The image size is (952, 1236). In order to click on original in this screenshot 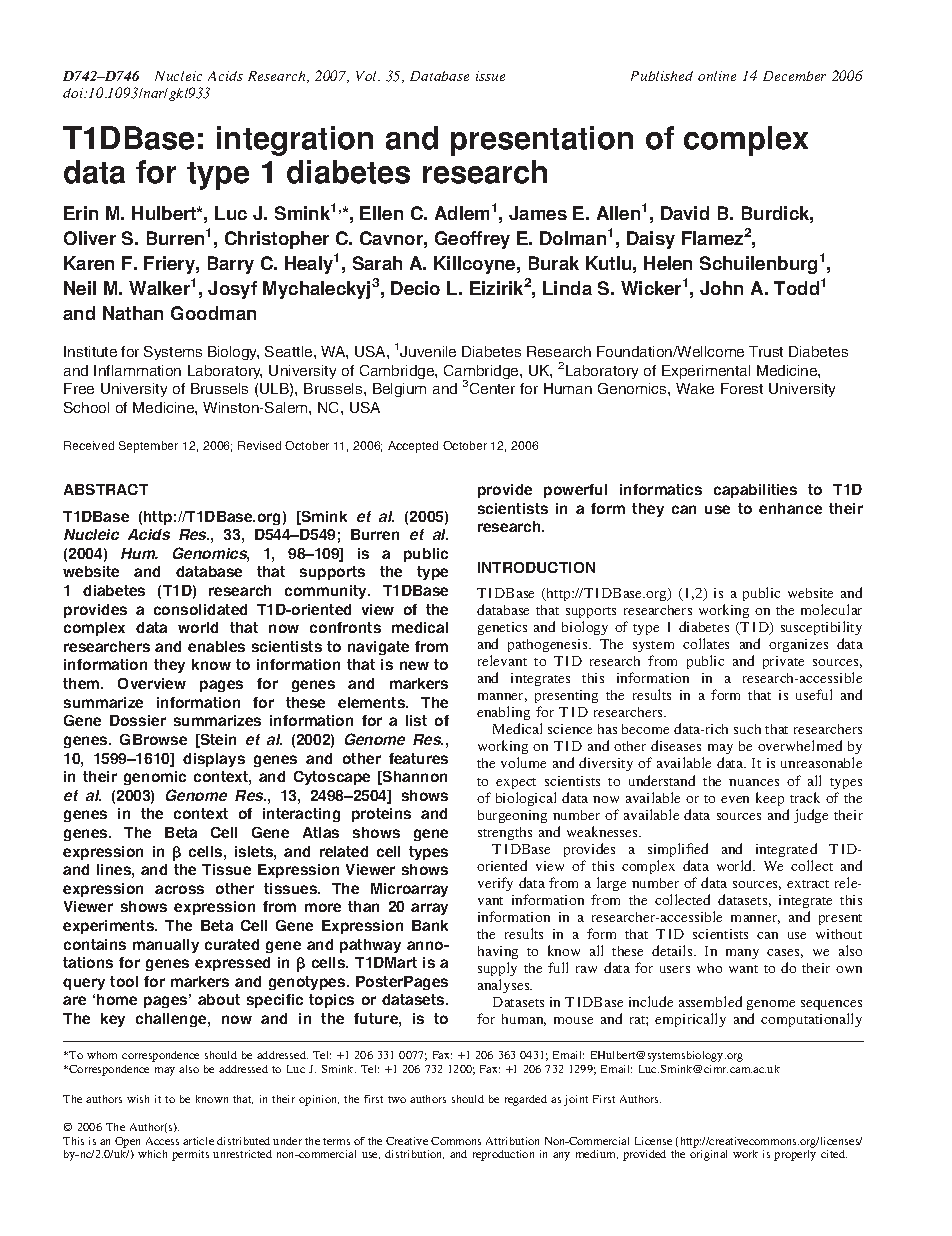, I will do `click(708, 1155)`.
